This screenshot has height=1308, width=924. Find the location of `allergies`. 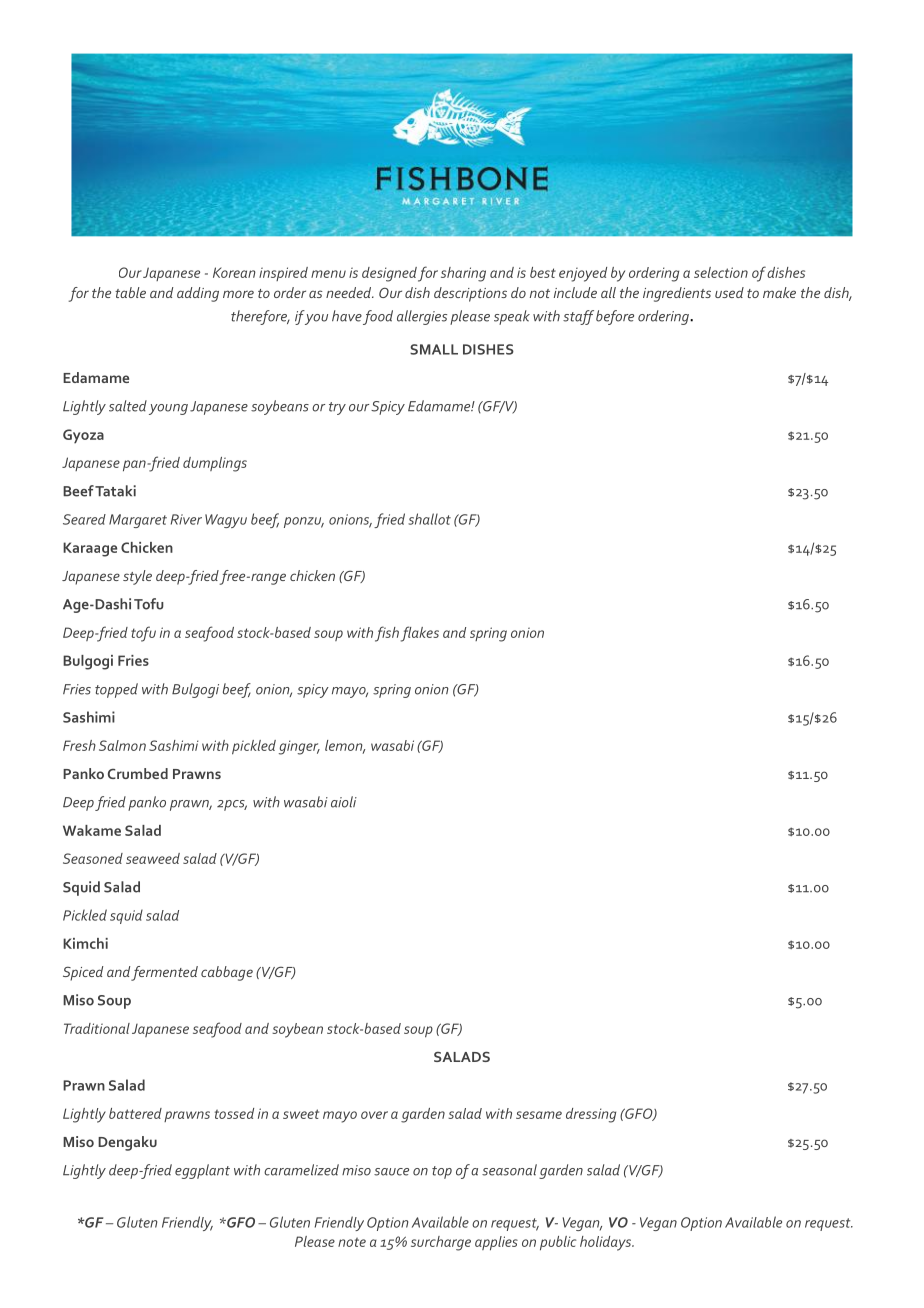

allergies is located at coordinates (422, 317).
